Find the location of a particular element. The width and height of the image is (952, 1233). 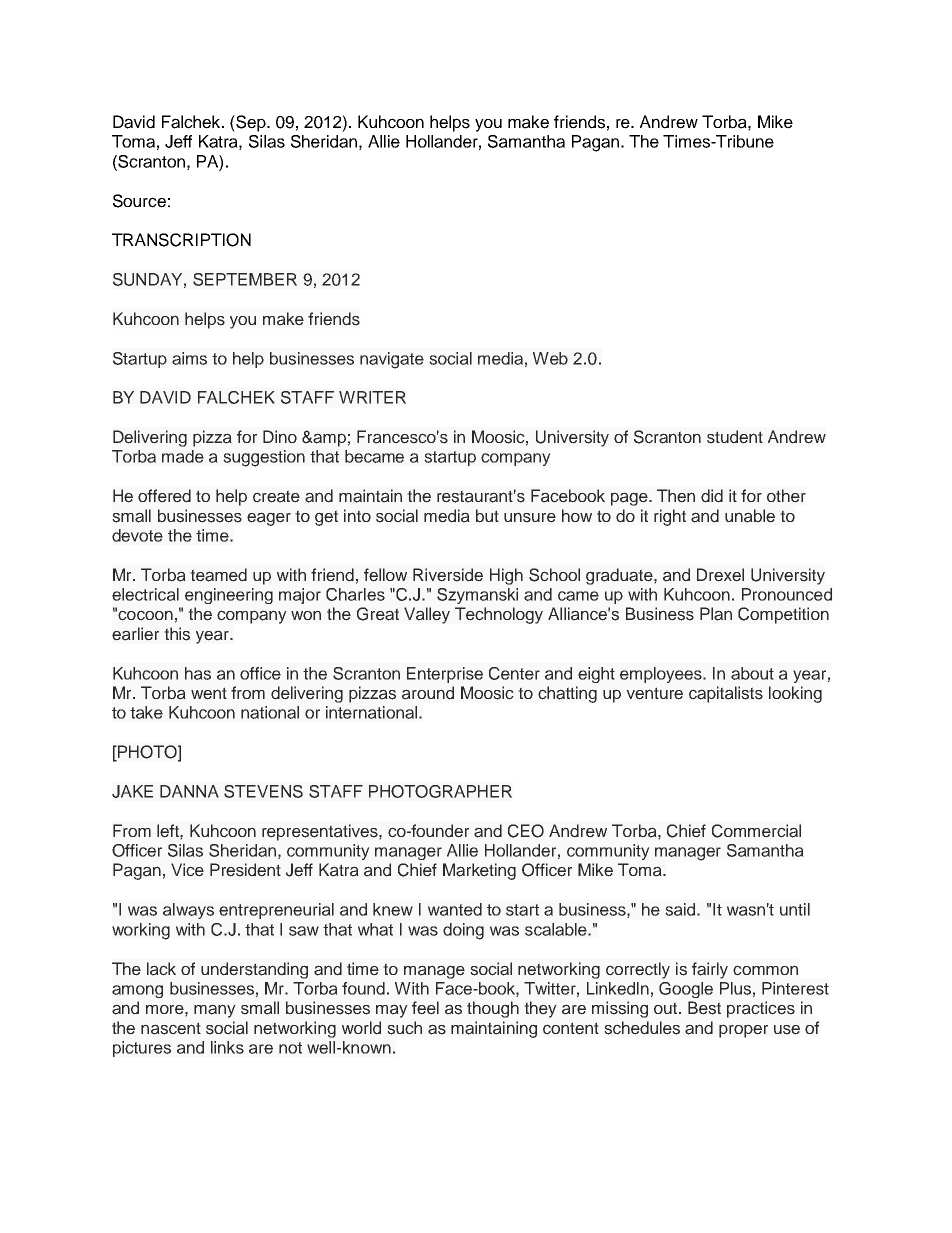

did is located at coordinates (712, 496).
